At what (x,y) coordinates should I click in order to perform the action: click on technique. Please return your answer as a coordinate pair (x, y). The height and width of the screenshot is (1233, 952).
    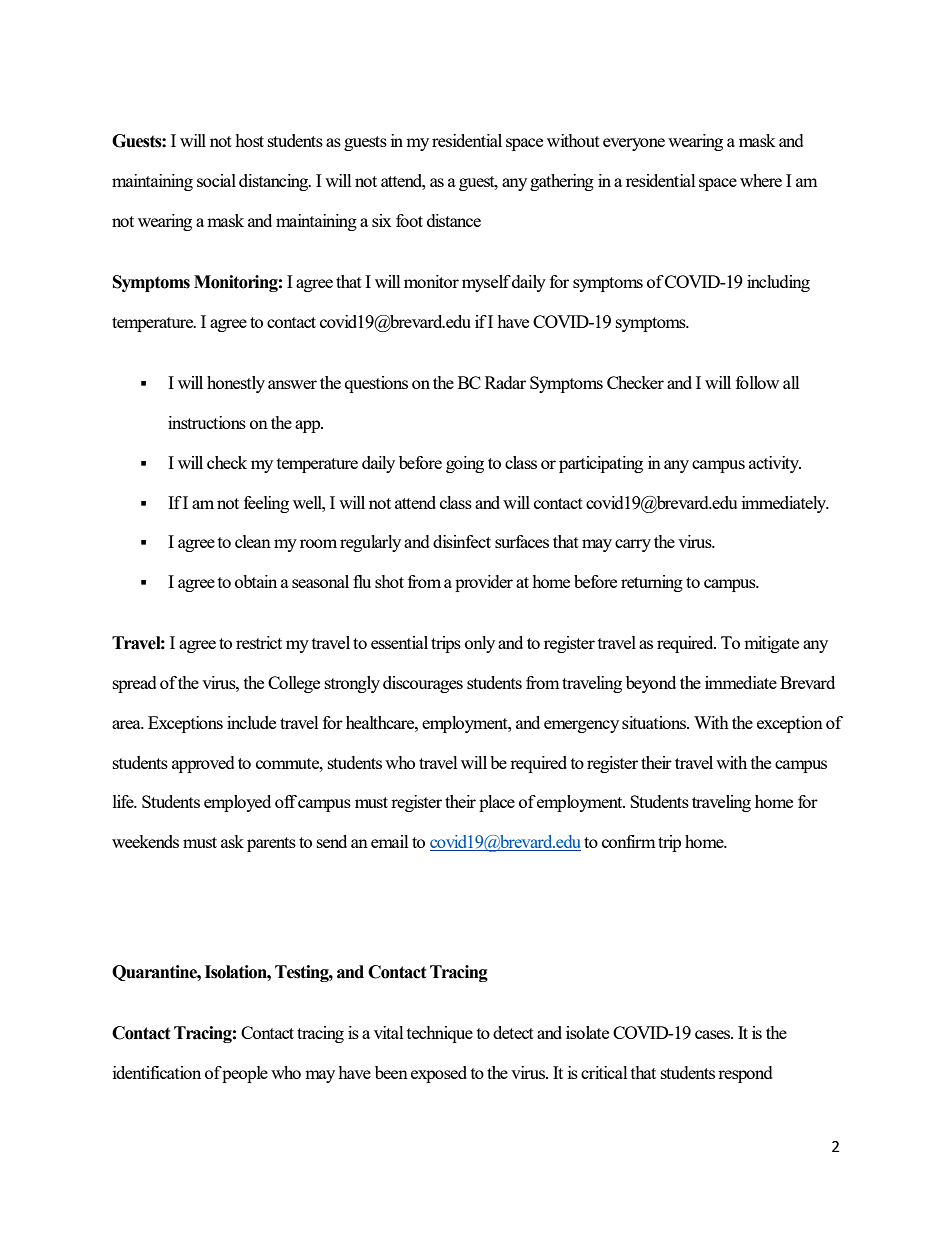
    Looking at the image, I should click on (440, 1034).
